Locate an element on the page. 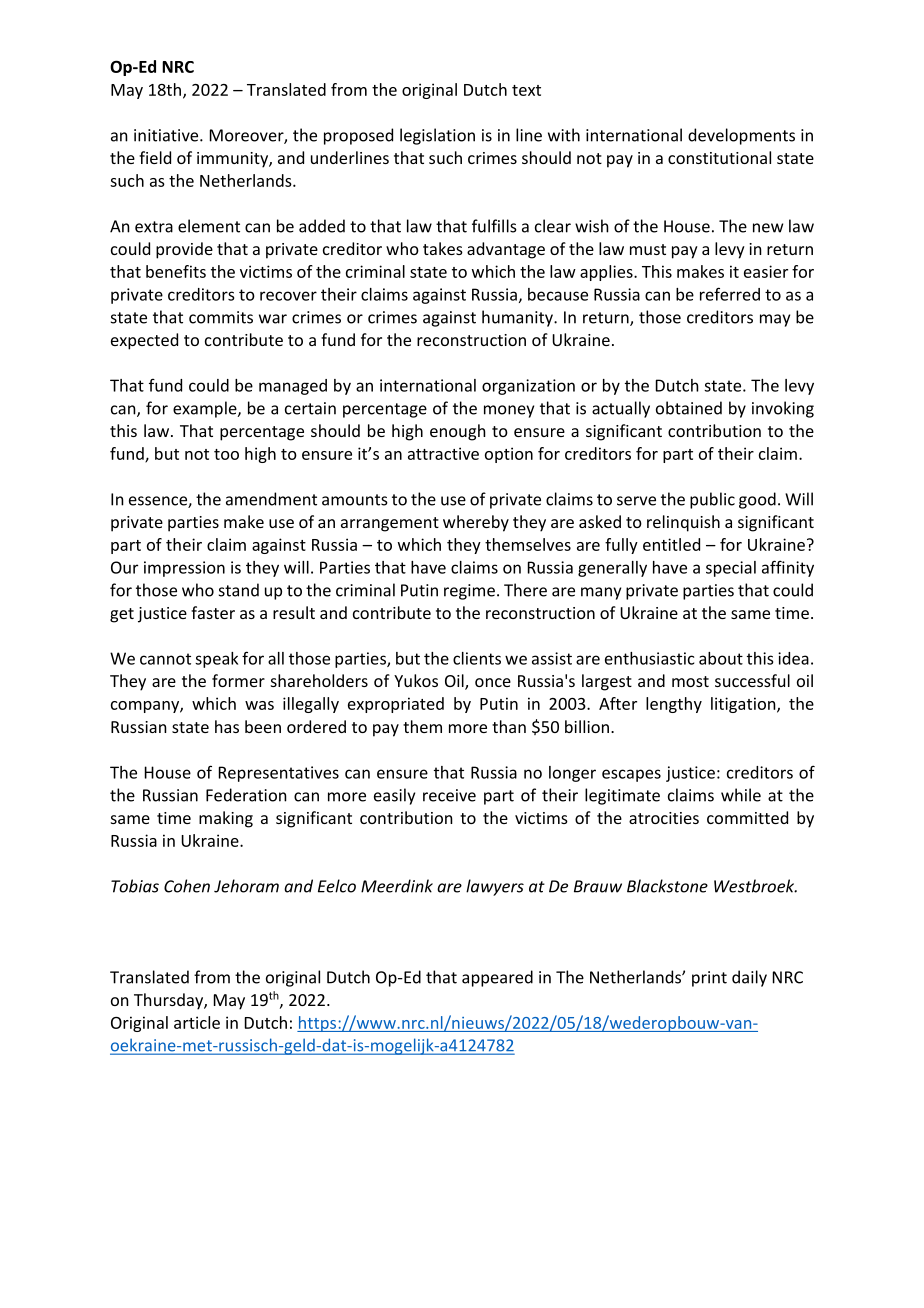  impression is located at coordinates (184, 569).
